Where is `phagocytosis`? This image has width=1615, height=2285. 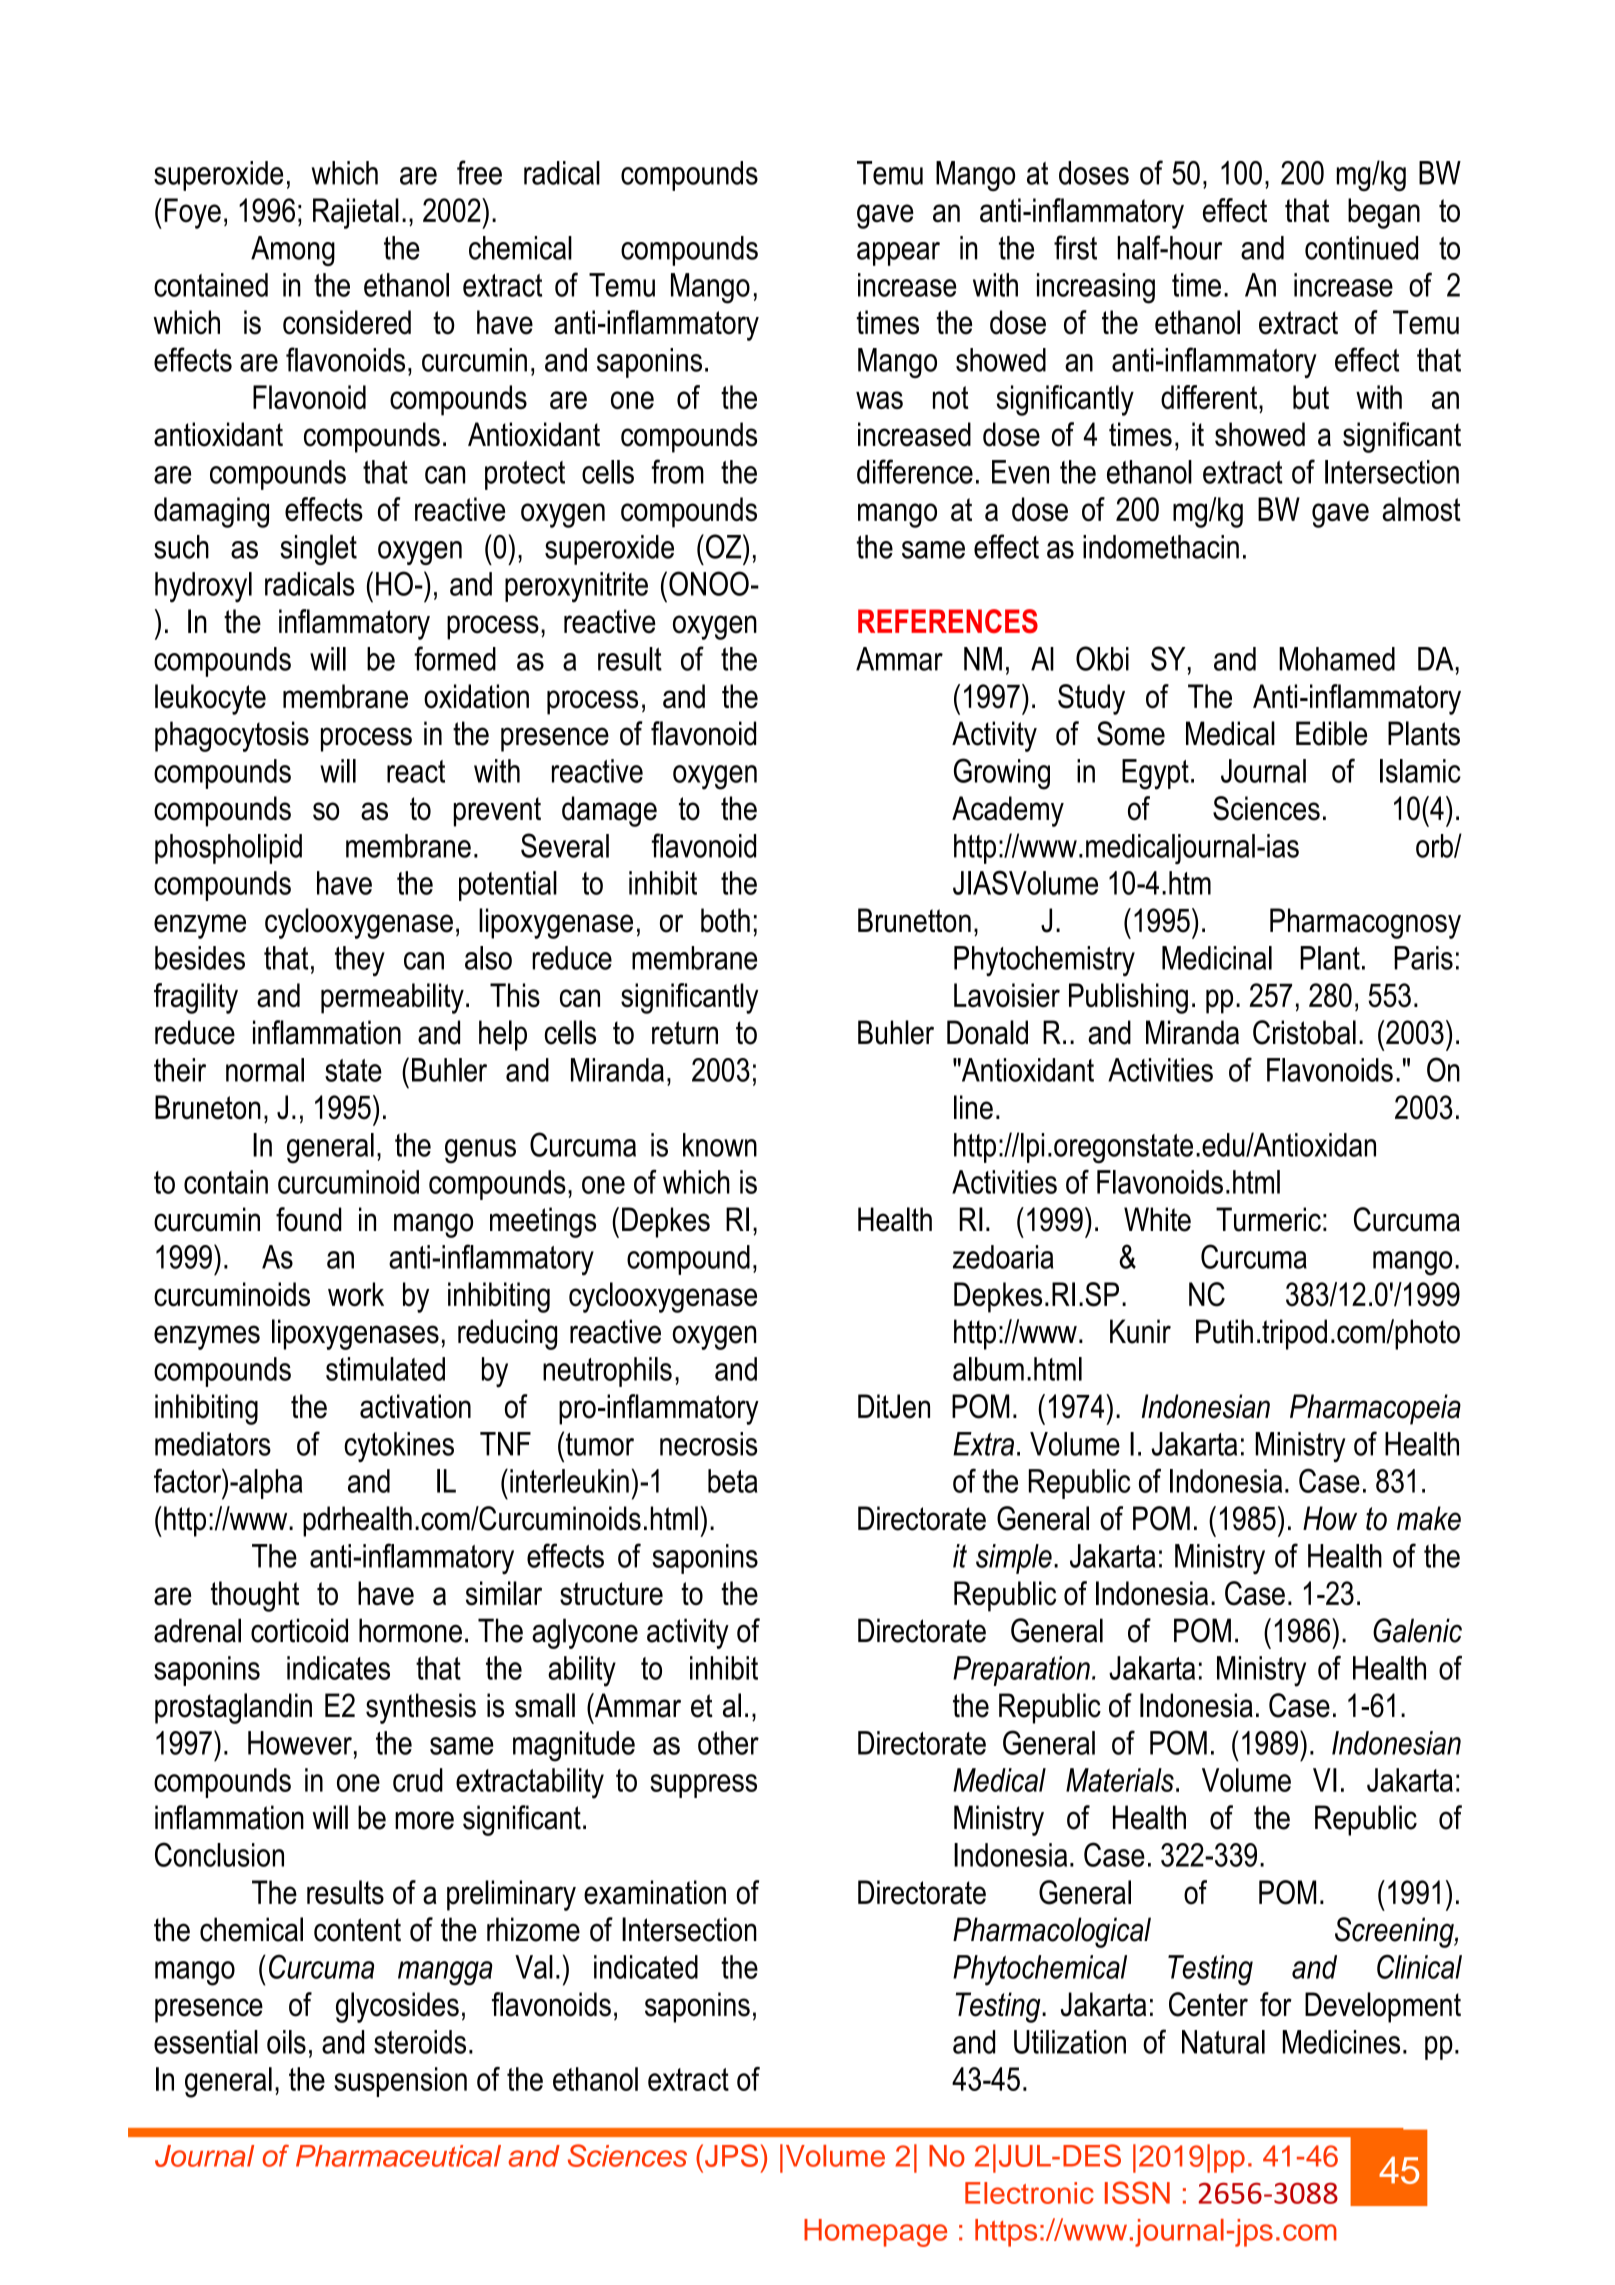
phagocytosis is located at coordinates (232, 736).
